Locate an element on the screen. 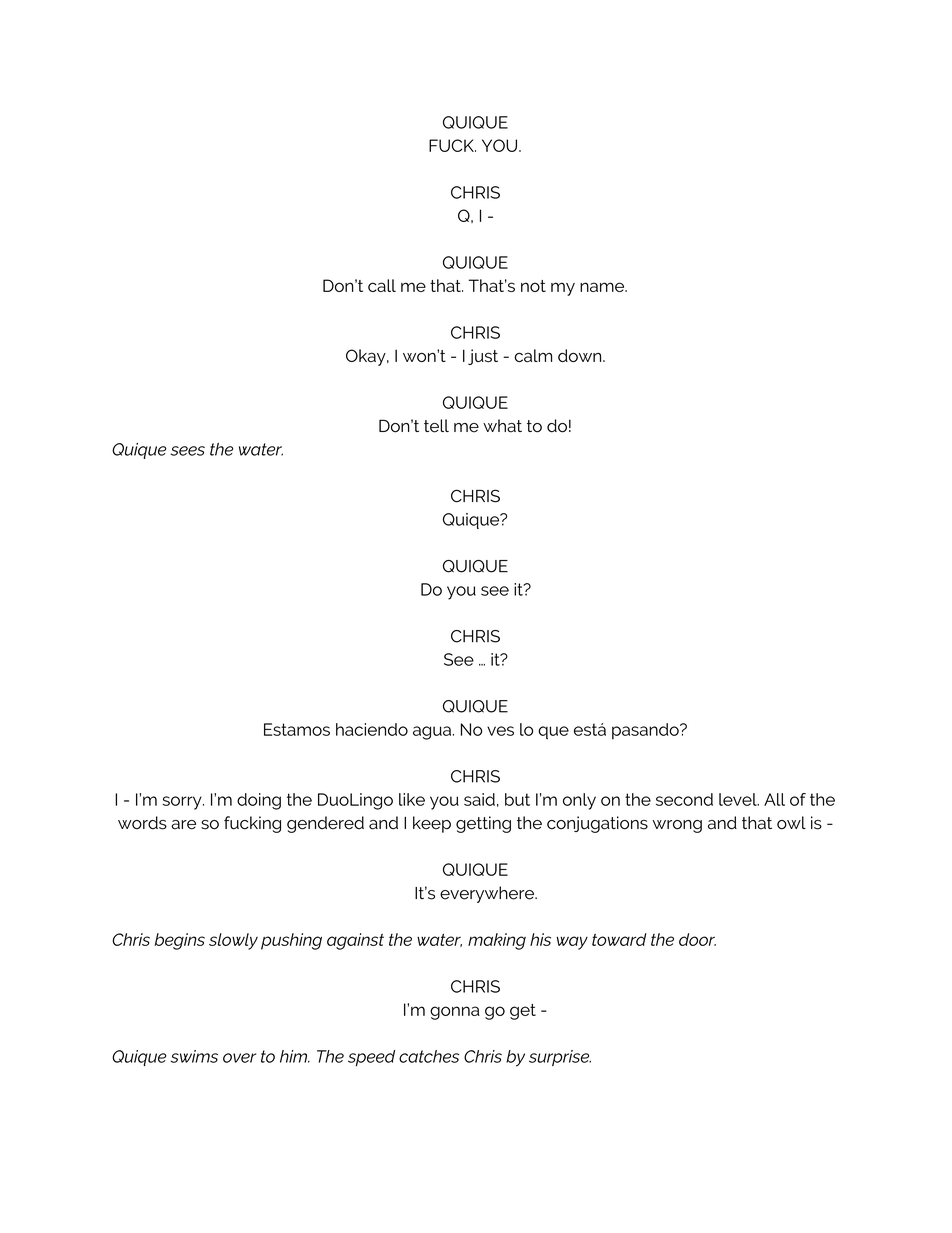  tell is located at coordinates (436, 426).
